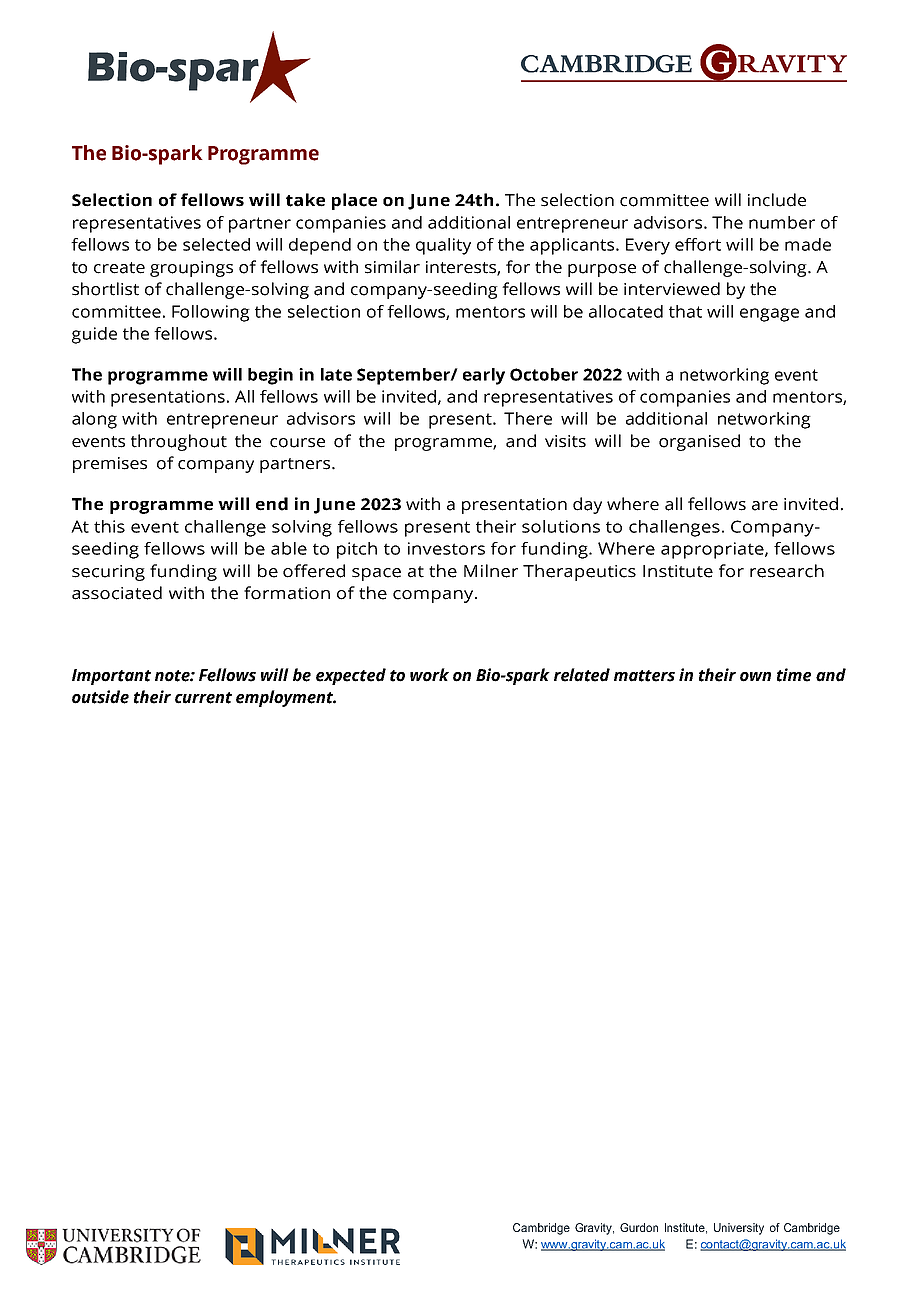 The width and height of the screenshot is (924, 1308). I want to click on employment, so click(286, 698).
